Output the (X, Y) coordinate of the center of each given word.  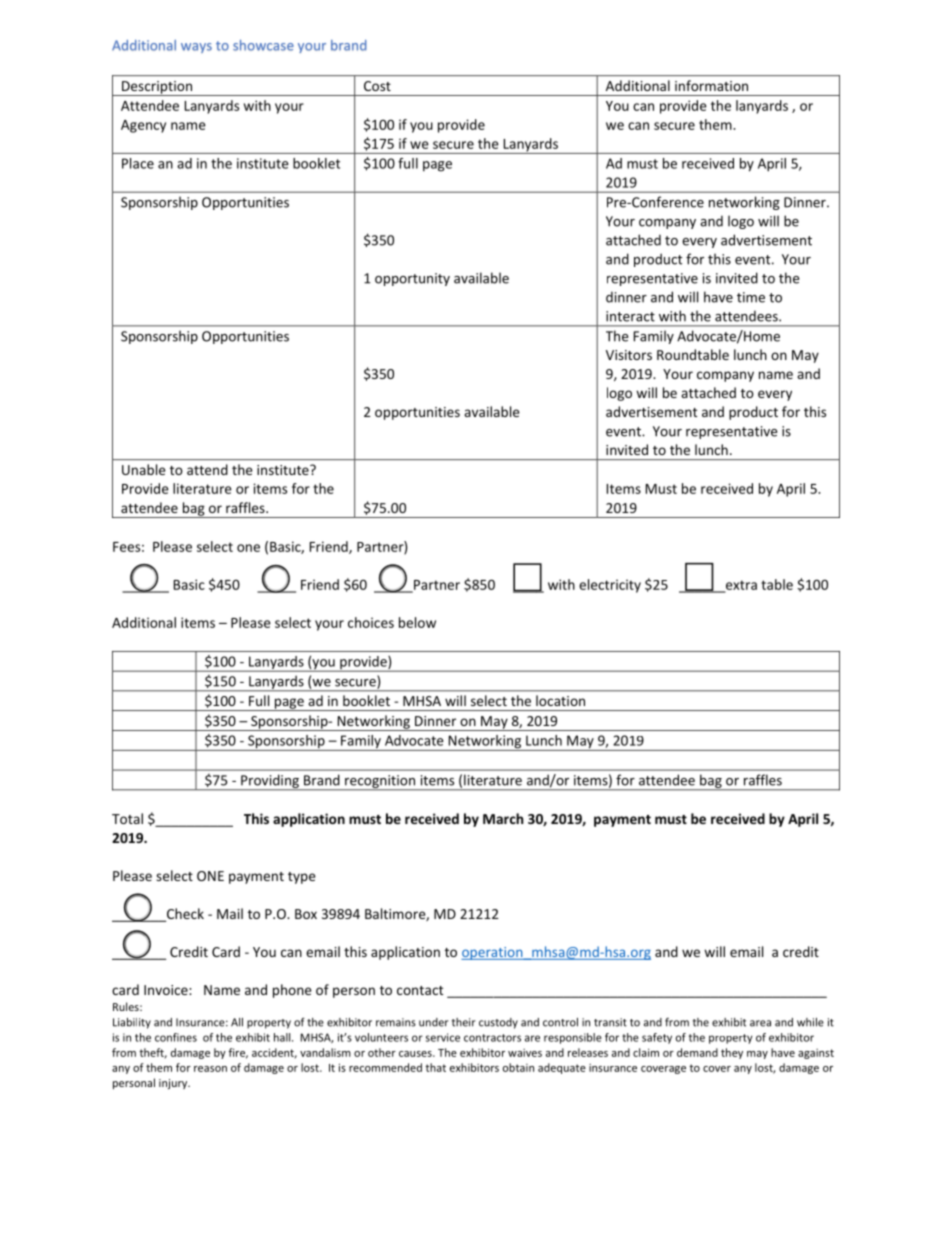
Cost (377, 86)
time (751, 297)
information (711, 85)
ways (196, 48)
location (560, 700)
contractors (492, 1038)
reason (210, 1069)
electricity (610, 586)
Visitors (629, 355)
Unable (144, 469)
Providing (270, 782)
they (732, 1053)
